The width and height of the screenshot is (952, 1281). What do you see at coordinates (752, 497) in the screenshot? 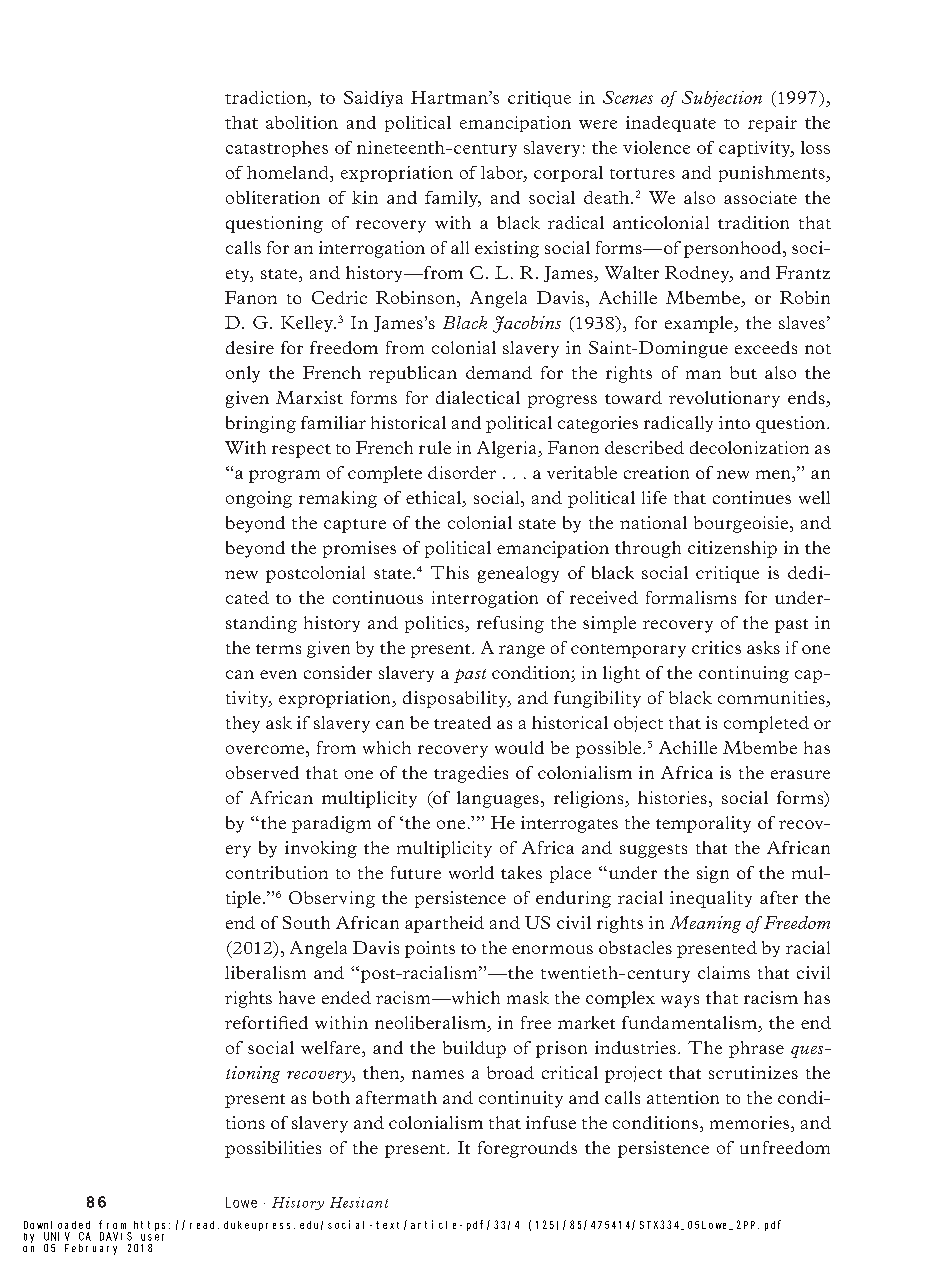
I see `continues` at bounding box center [752, 497].
